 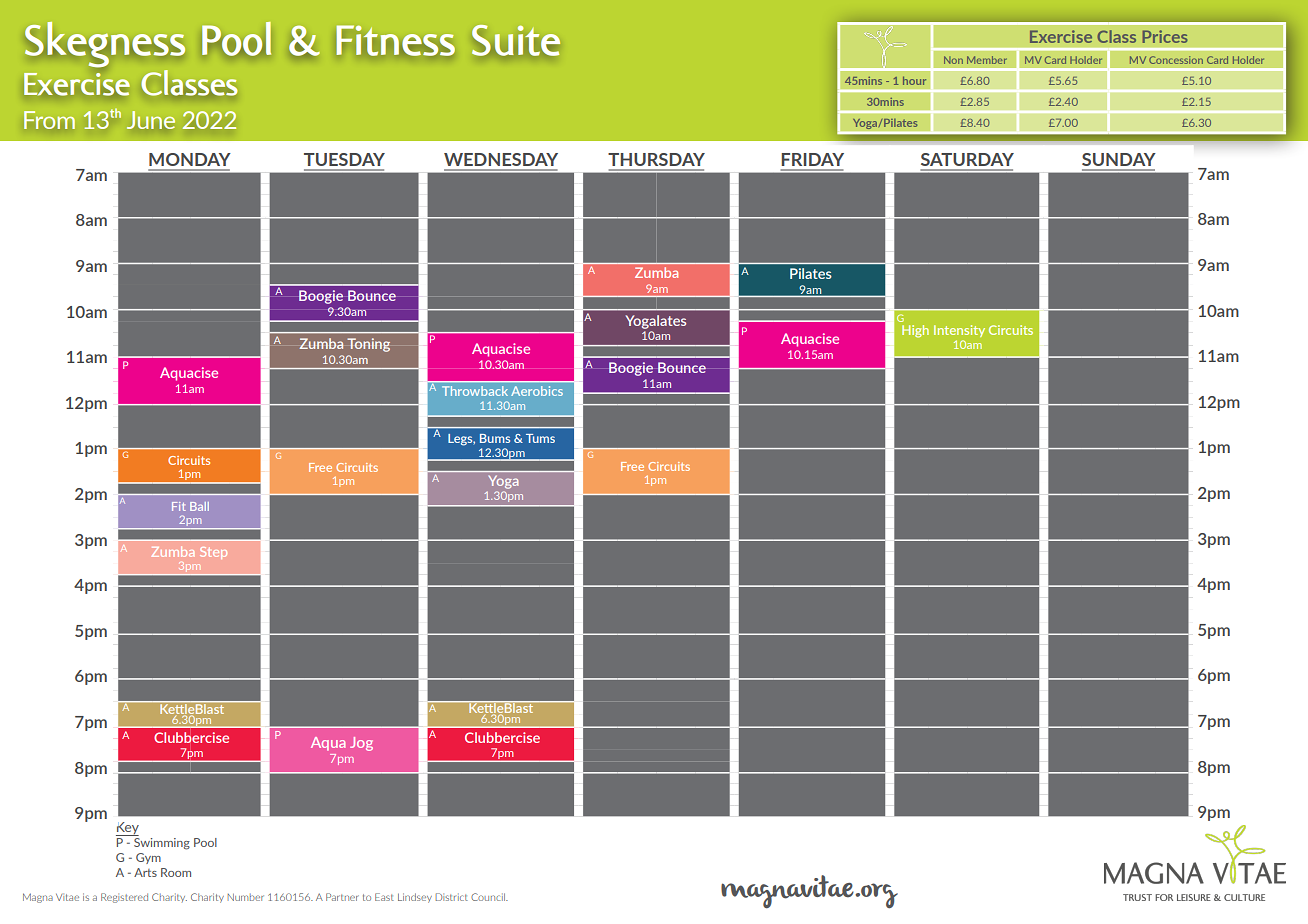 What do you see at coordinates (213, 553) in the screenshot?
I see `Step` at bounding box center [213, 553].
